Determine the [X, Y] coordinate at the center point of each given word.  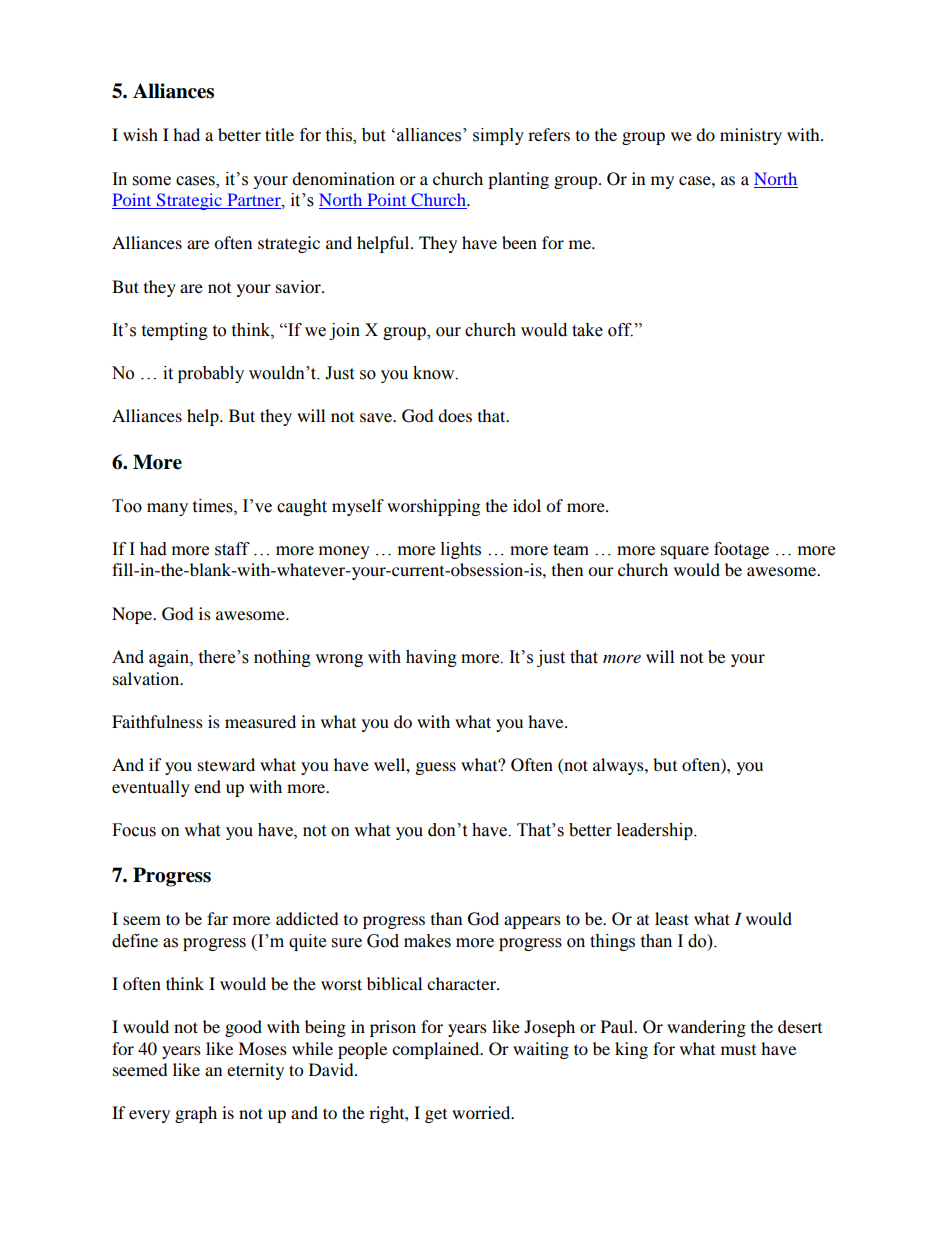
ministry [751, 136]
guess [436, 768]
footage [741, 550]
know [435, 373]
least [672, 918]
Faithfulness [157, 721]
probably [211, 374]
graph [196, 1114]
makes [427, 941]
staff [232, 549]
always [619, 766]
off [620, 330]
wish [140, 134]
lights [461, 550]
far [217, 918]
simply [498, 136]
